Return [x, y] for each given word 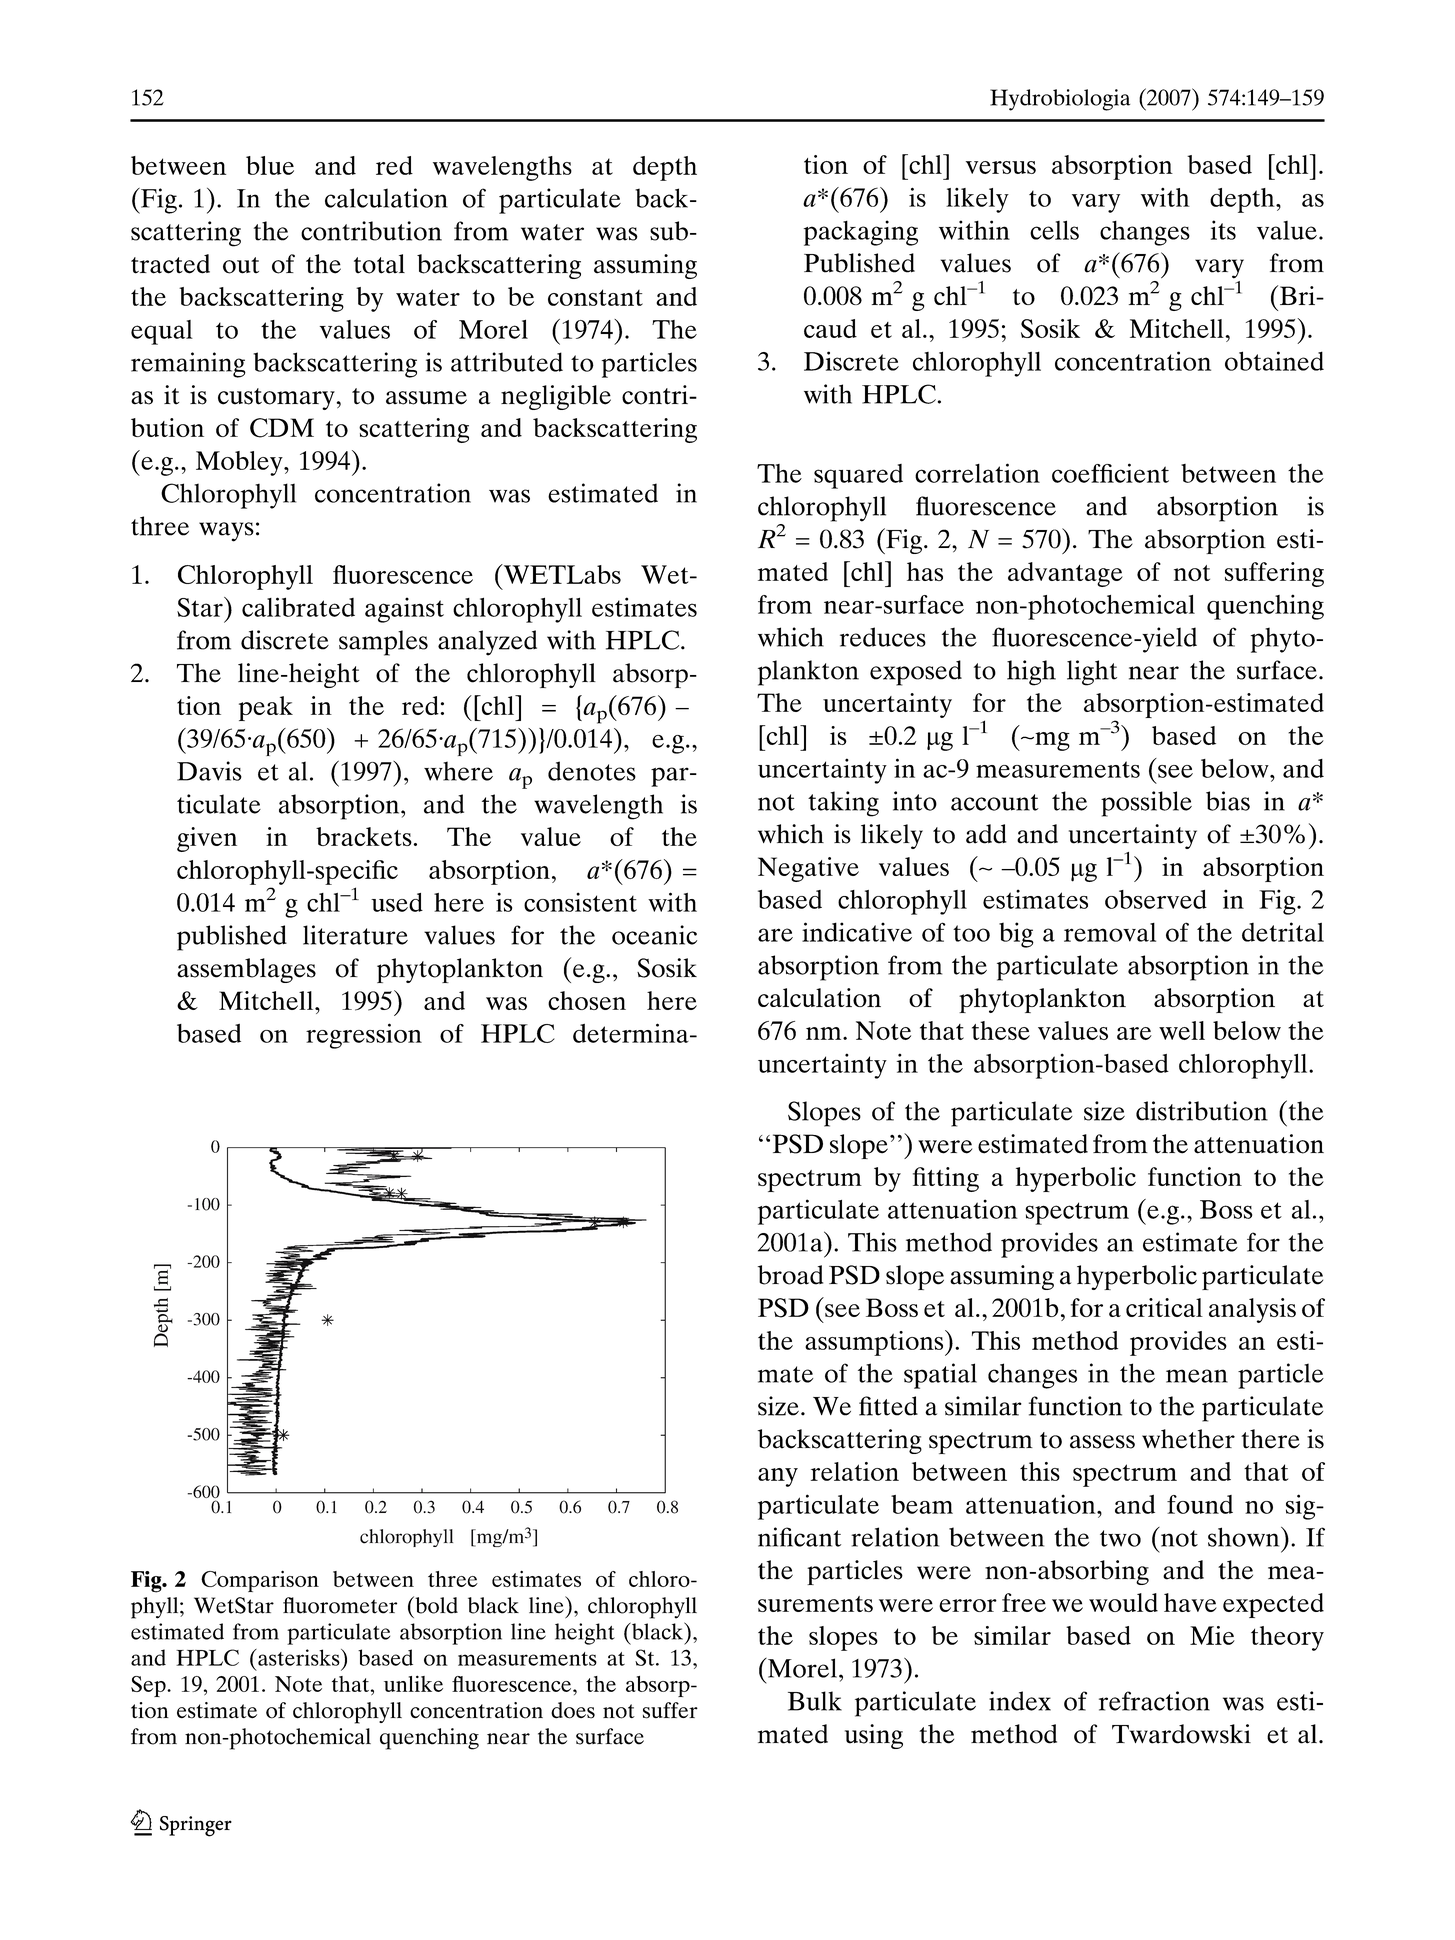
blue [270, 165]
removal [1110, 932]
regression [364, 1036]
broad [790, 1275]
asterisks [299, 1657]
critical [1164, 1307]
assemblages [246, 970]
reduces [883, 637]
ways [226, 532]
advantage [1065, 574]
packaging [861, 233]
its [1223, 230]
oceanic [654, 935]
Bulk [815, 1701]
